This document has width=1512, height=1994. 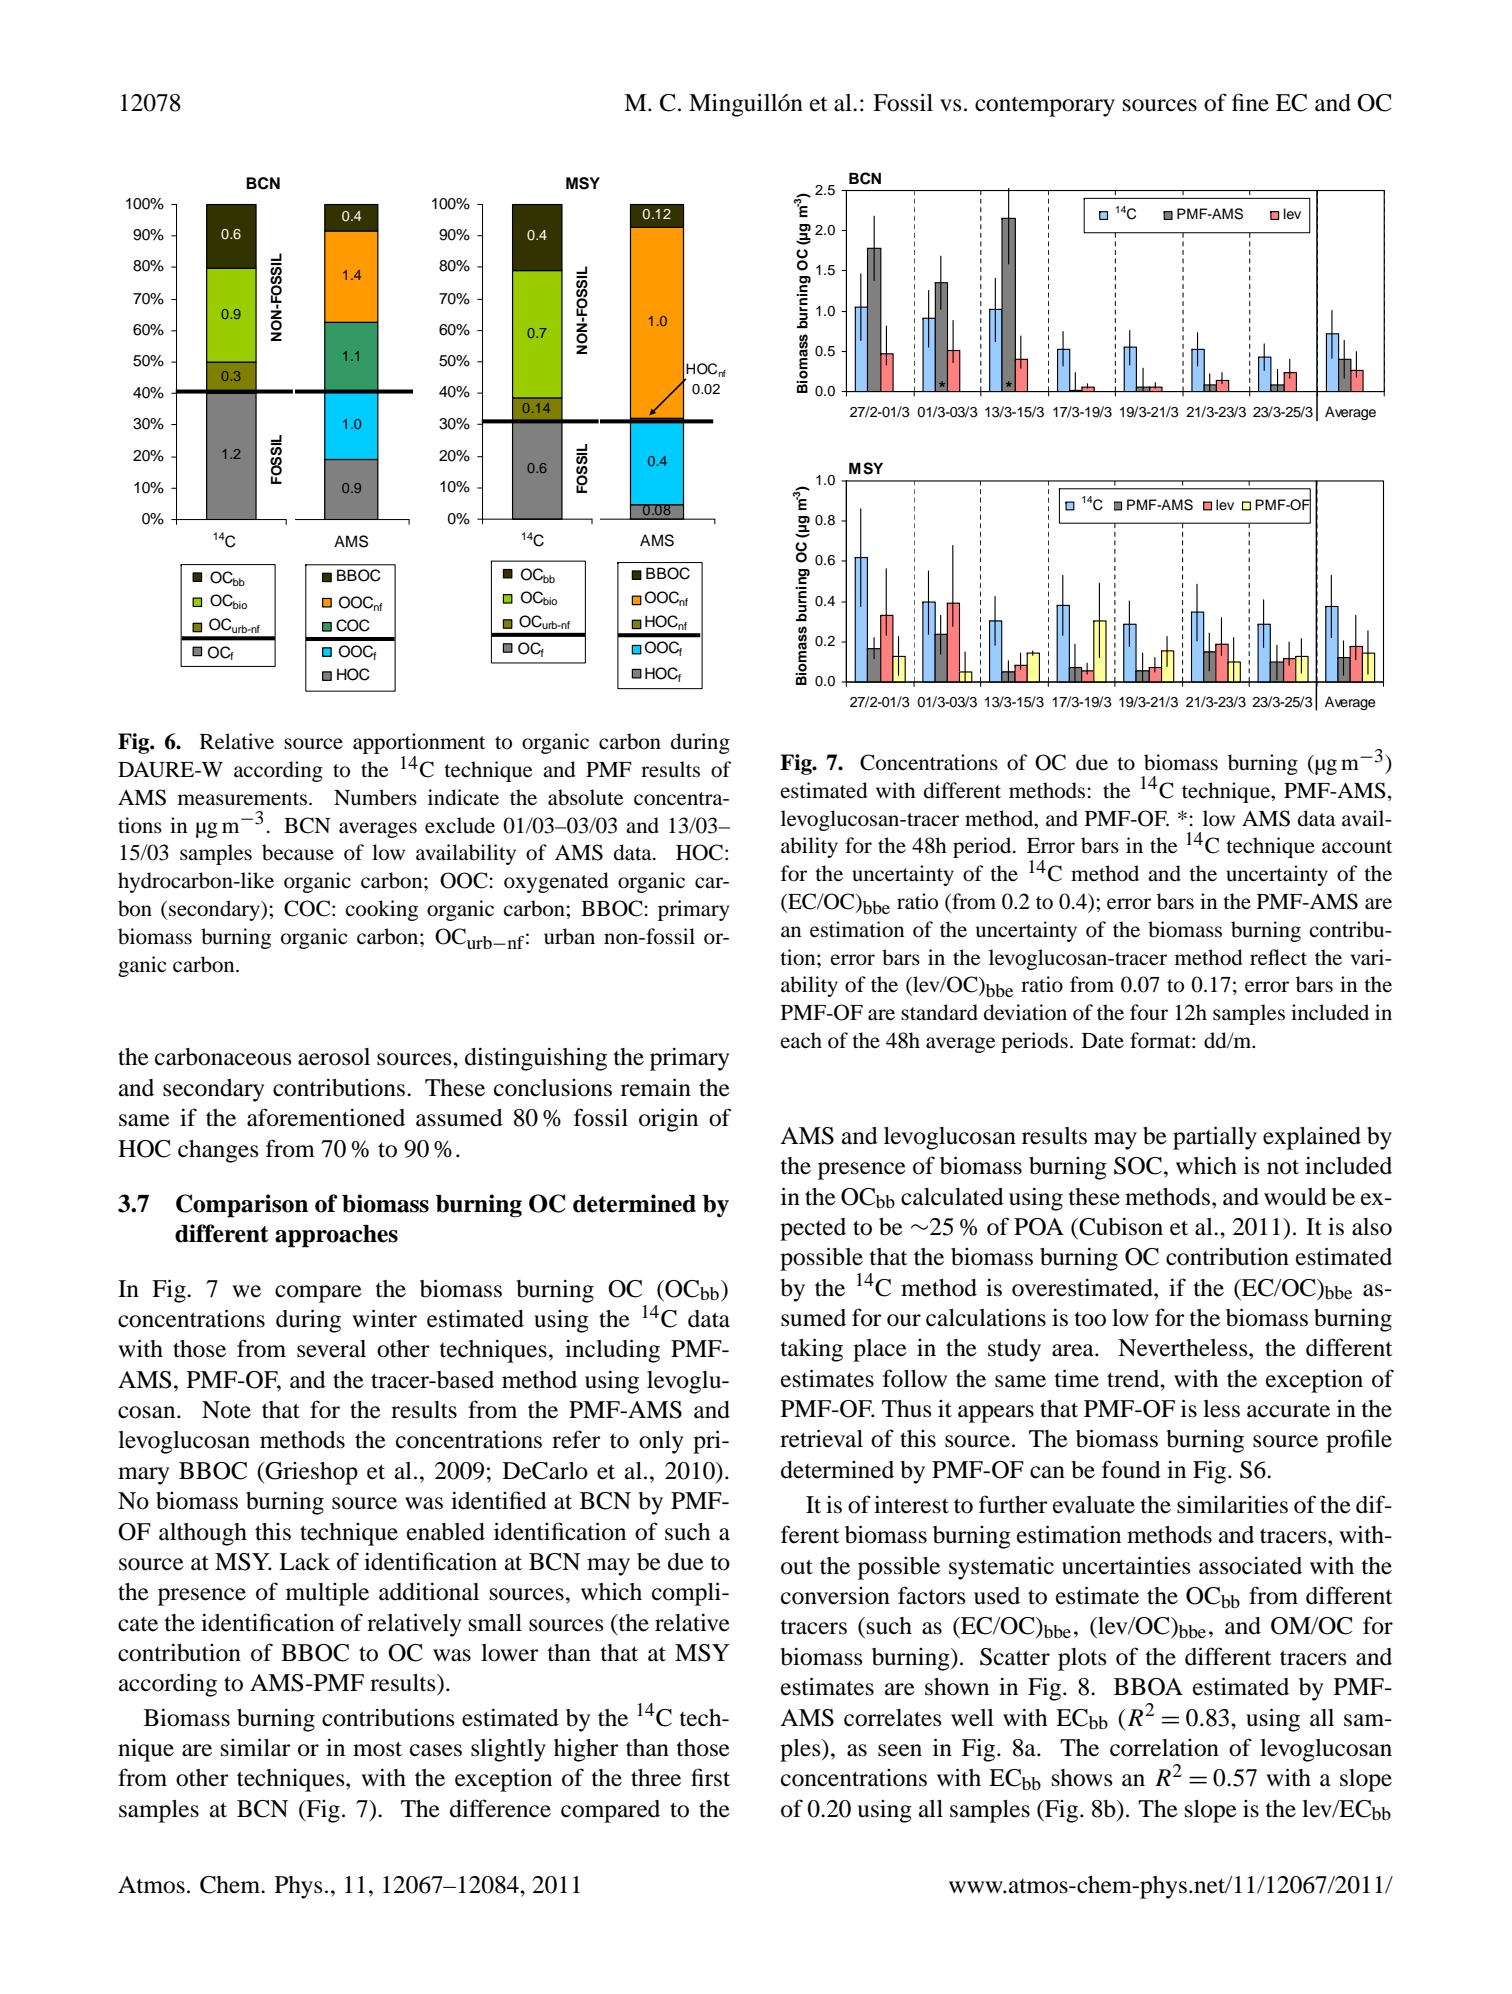 I want to click on cooking, so click(x=381, y=910).
